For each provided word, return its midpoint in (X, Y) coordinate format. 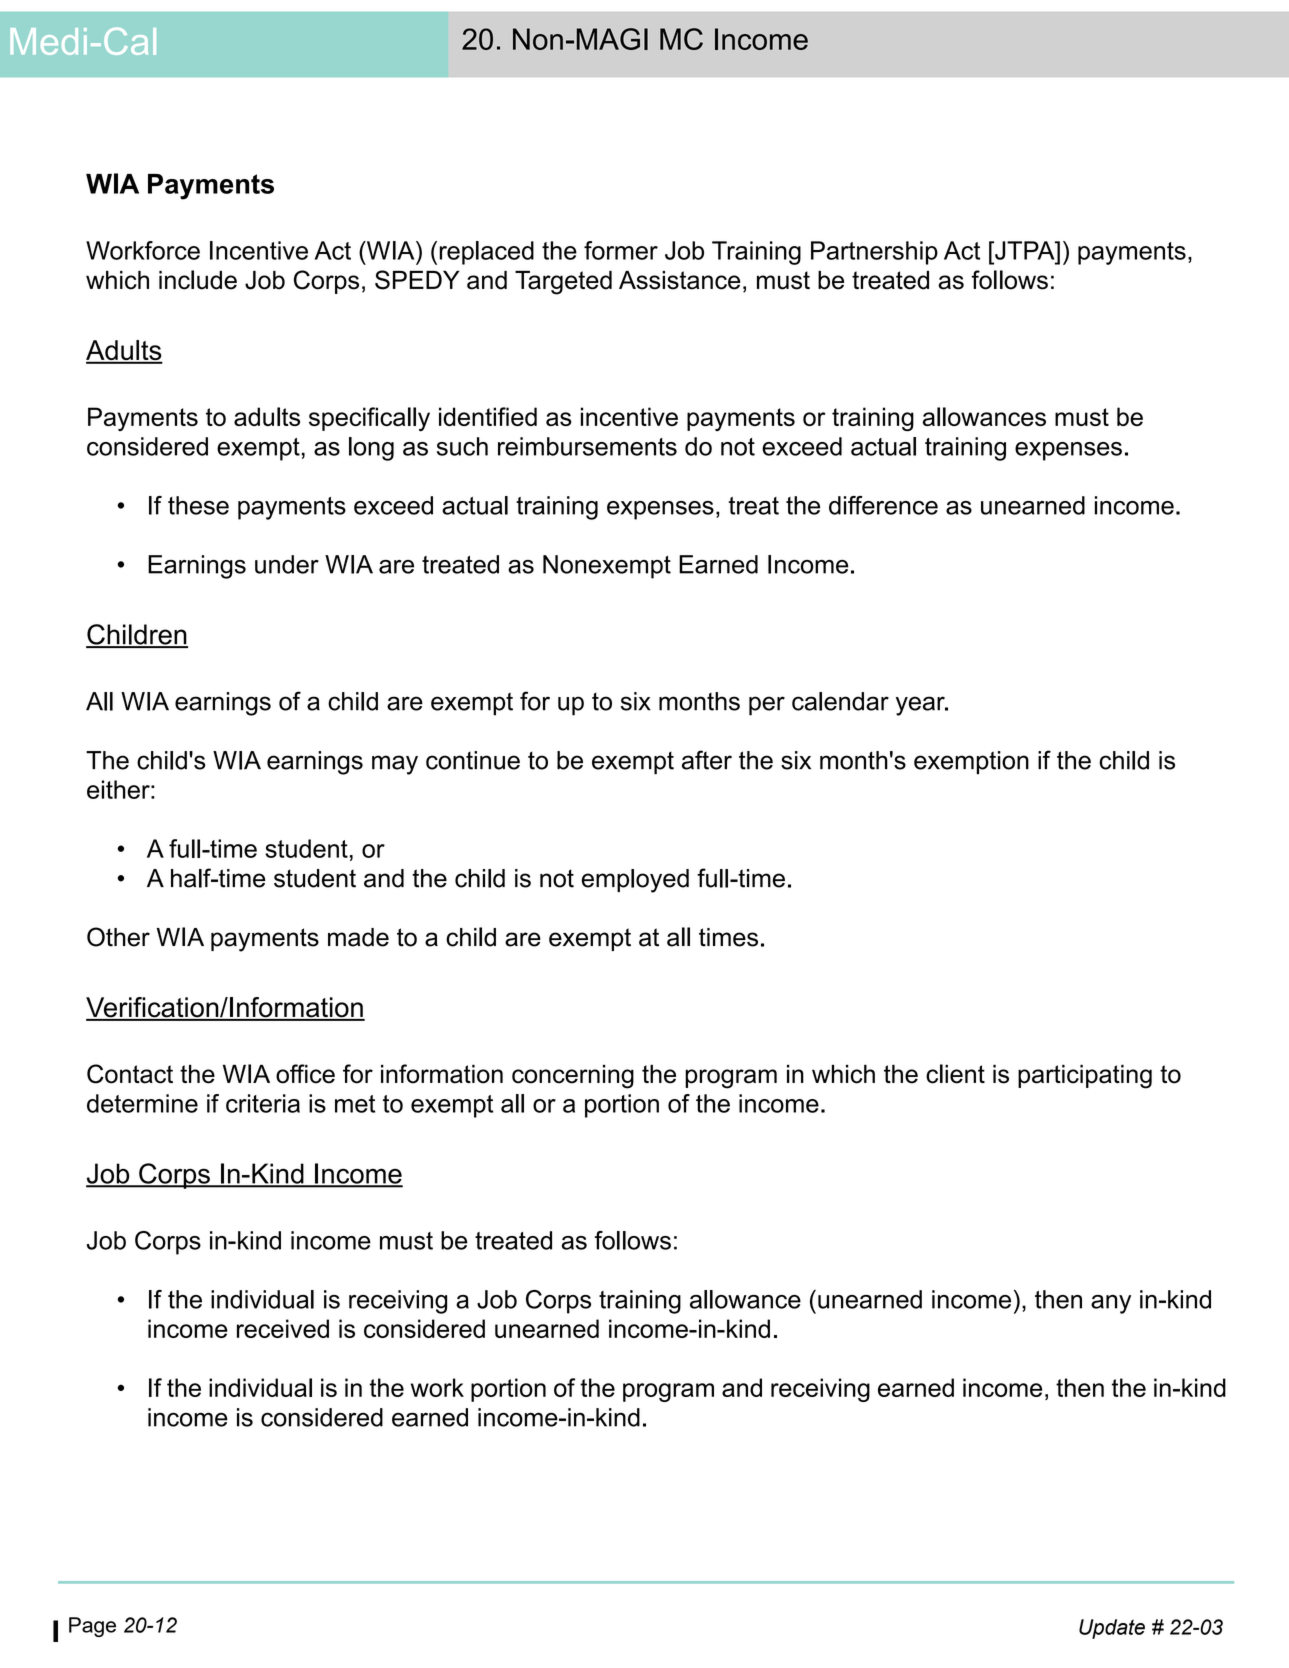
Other (118, 937)
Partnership (874, 253)
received (283, 1328)
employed (635, 881)
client (955, 1074)
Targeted (563, 282)
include (198, 280)
